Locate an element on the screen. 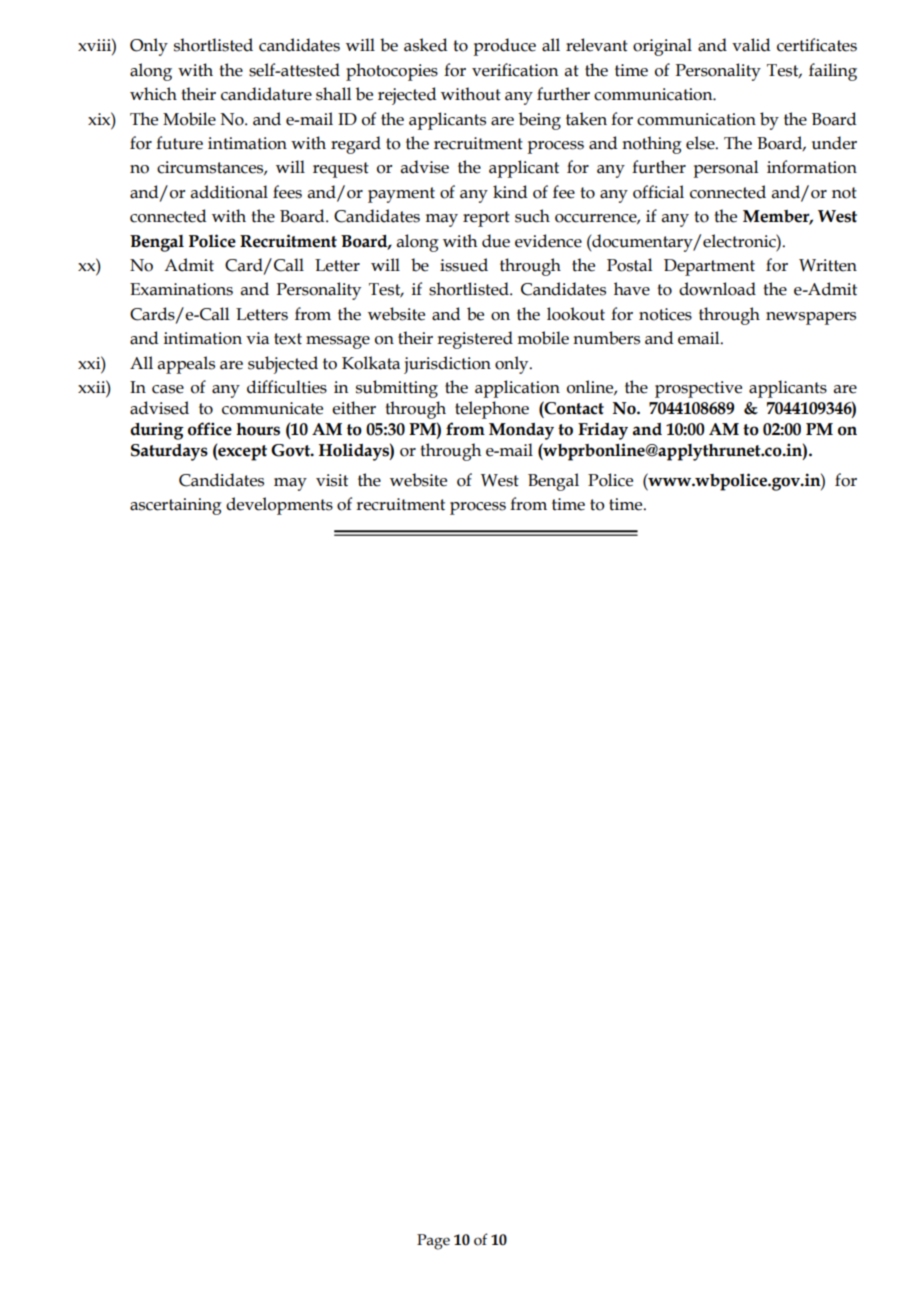 The width and height of the screenshot is (924, 1307). verification is located at coordinates (515, 70).
